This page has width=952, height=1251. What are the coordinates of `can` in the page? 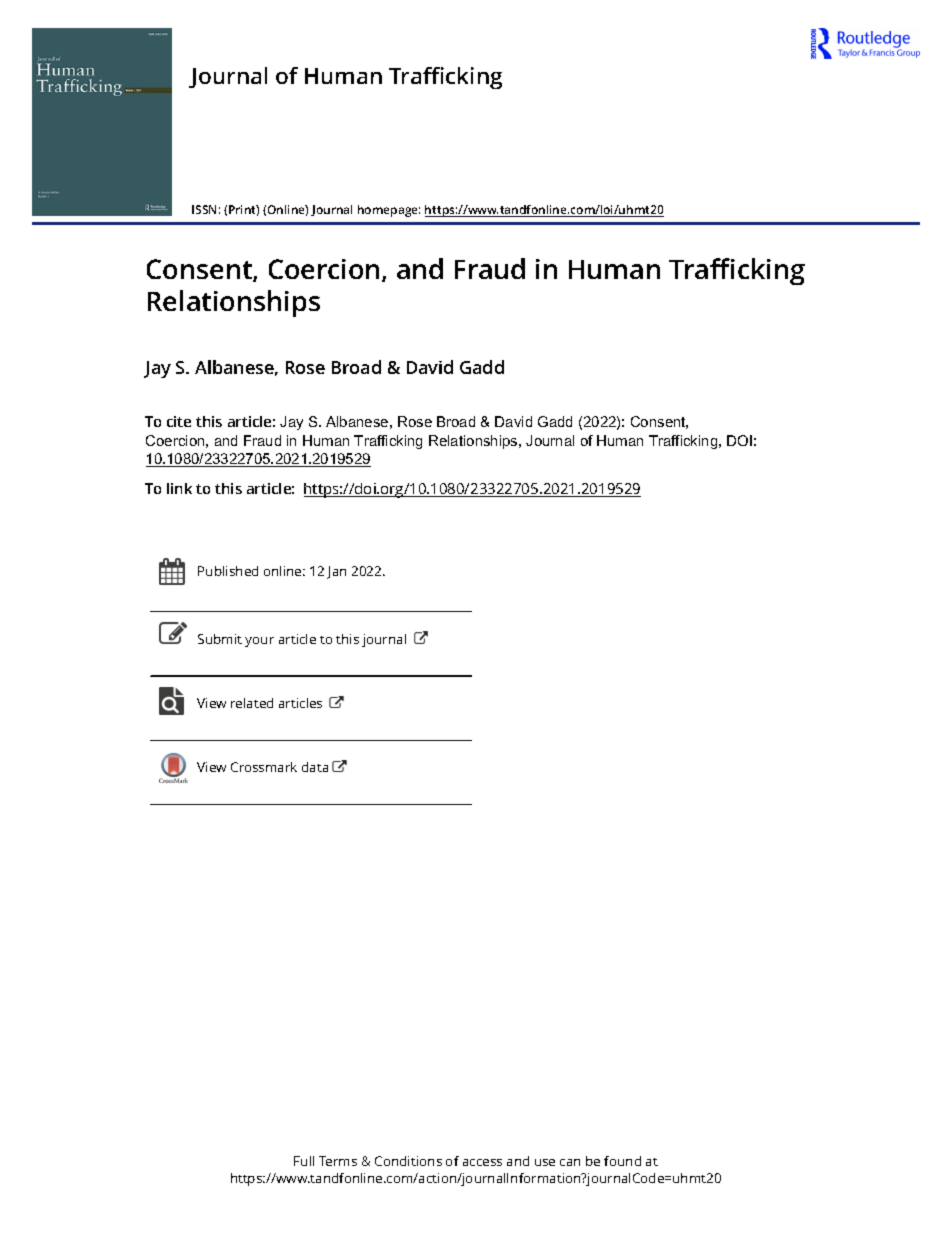 It's located at (570, 1162).
